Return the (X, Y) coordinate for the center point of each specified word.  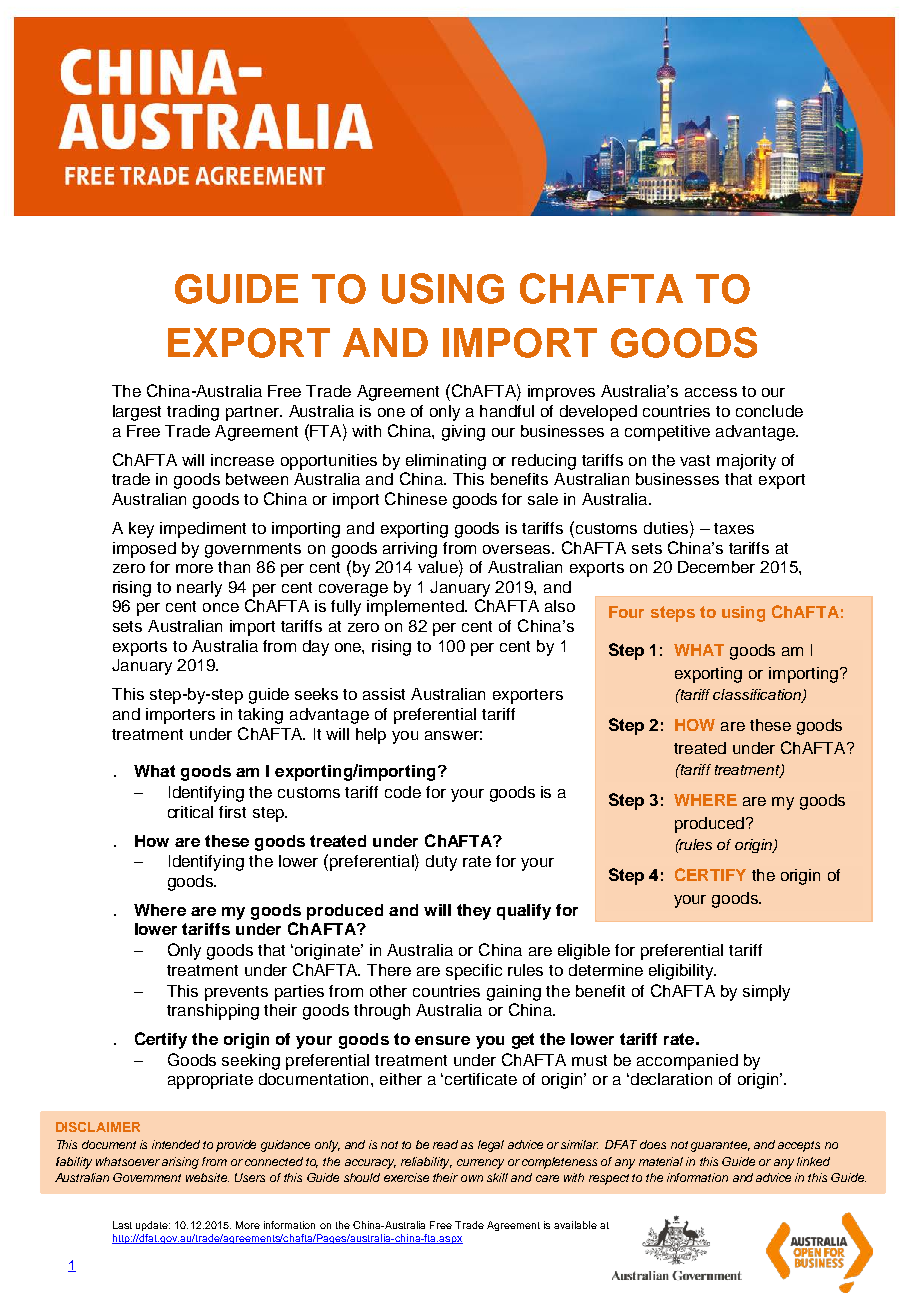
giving (463, 433)
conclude (769, 411)
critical (190, 812)
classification (758, 696)
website (207, 1177)
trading (193, 413)
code (403, 792)
